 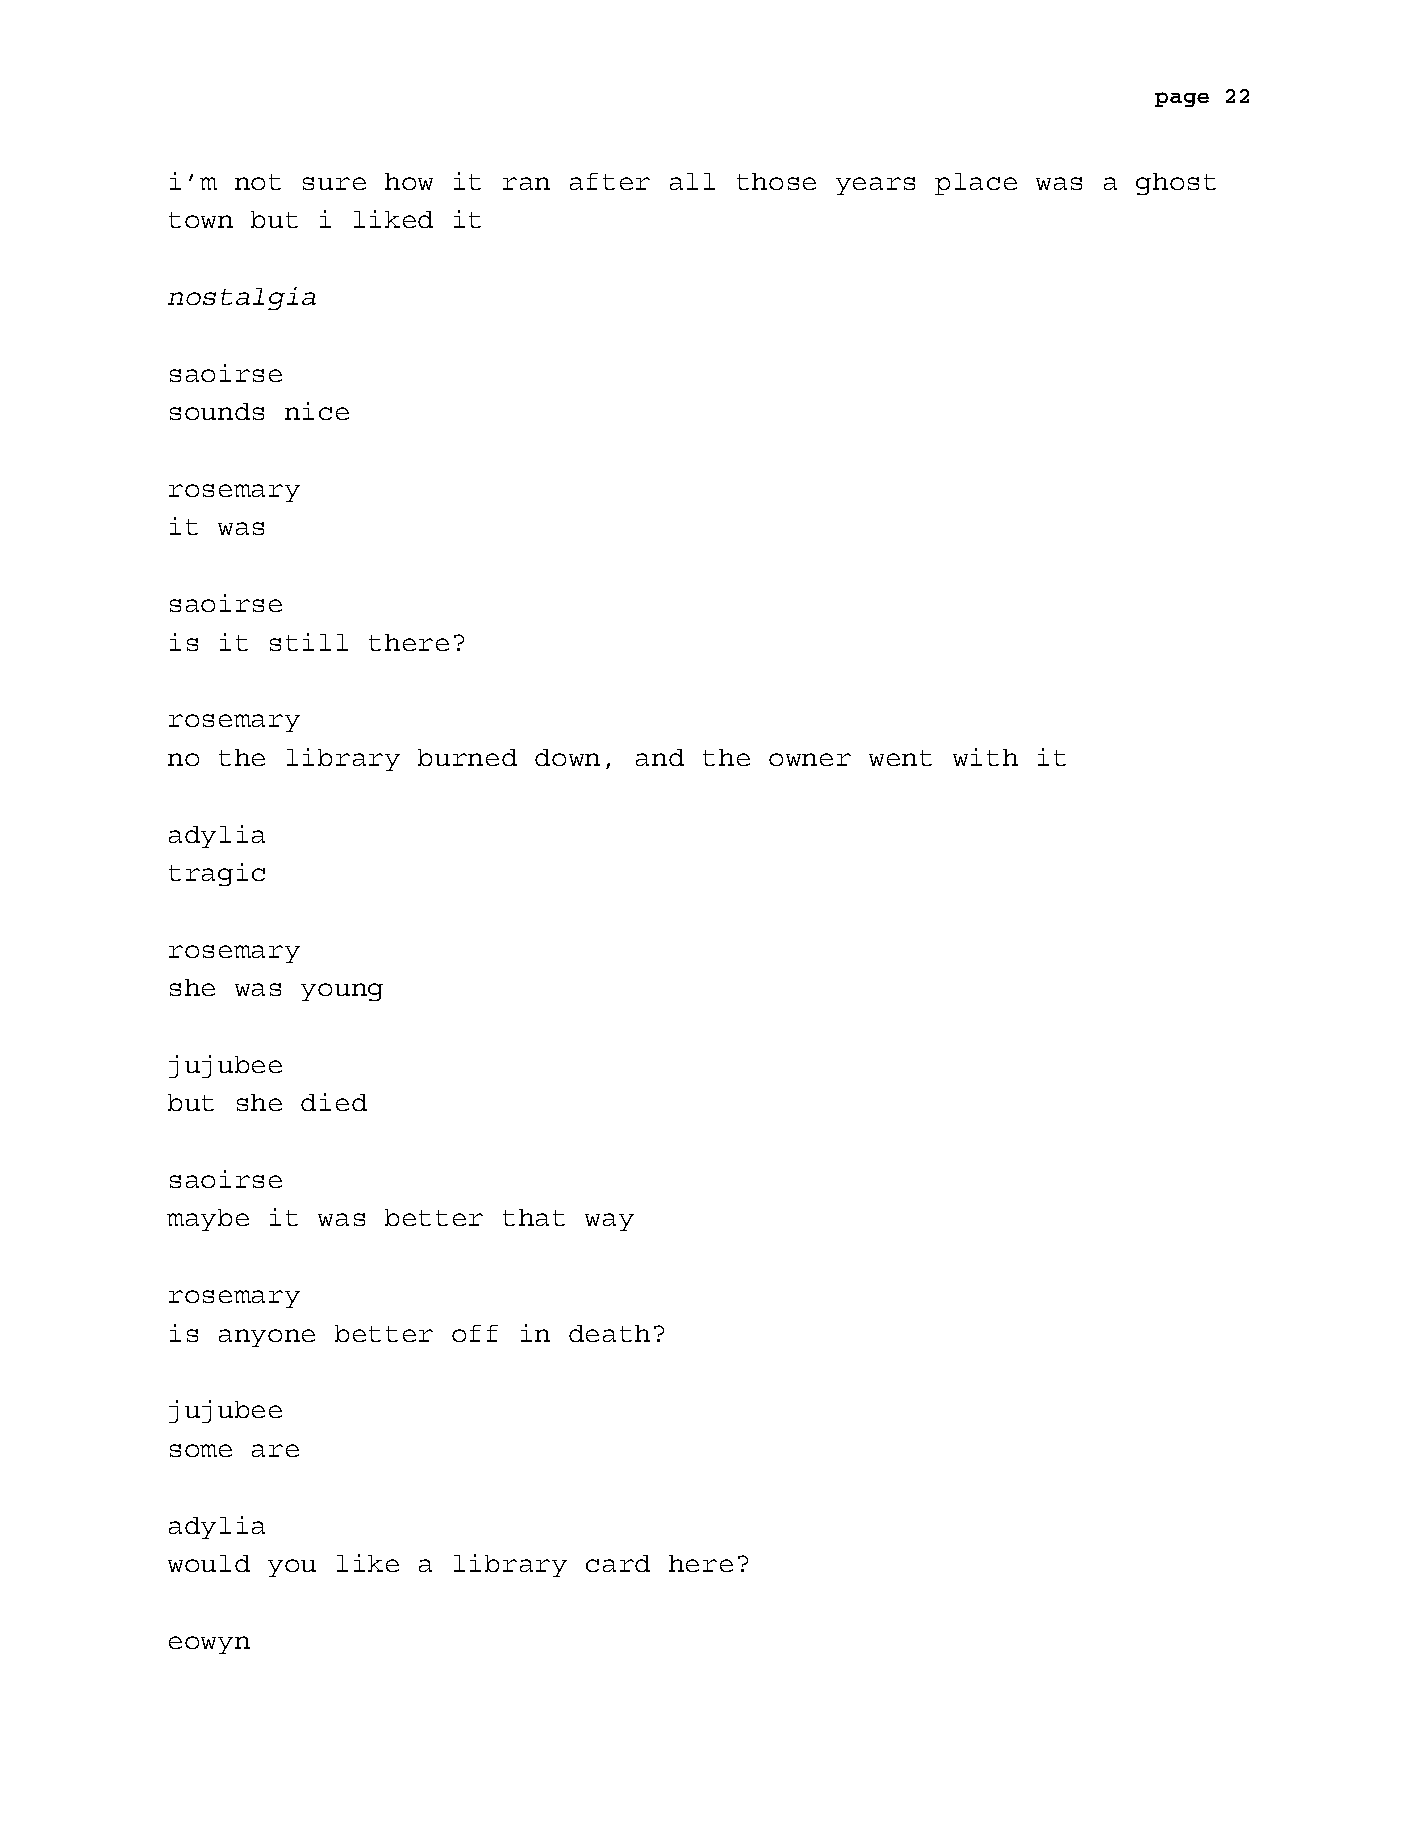 What do you see at coordinates (317, 411) in the screenshot?
I see `nice` at bounding box center [317, 411].
